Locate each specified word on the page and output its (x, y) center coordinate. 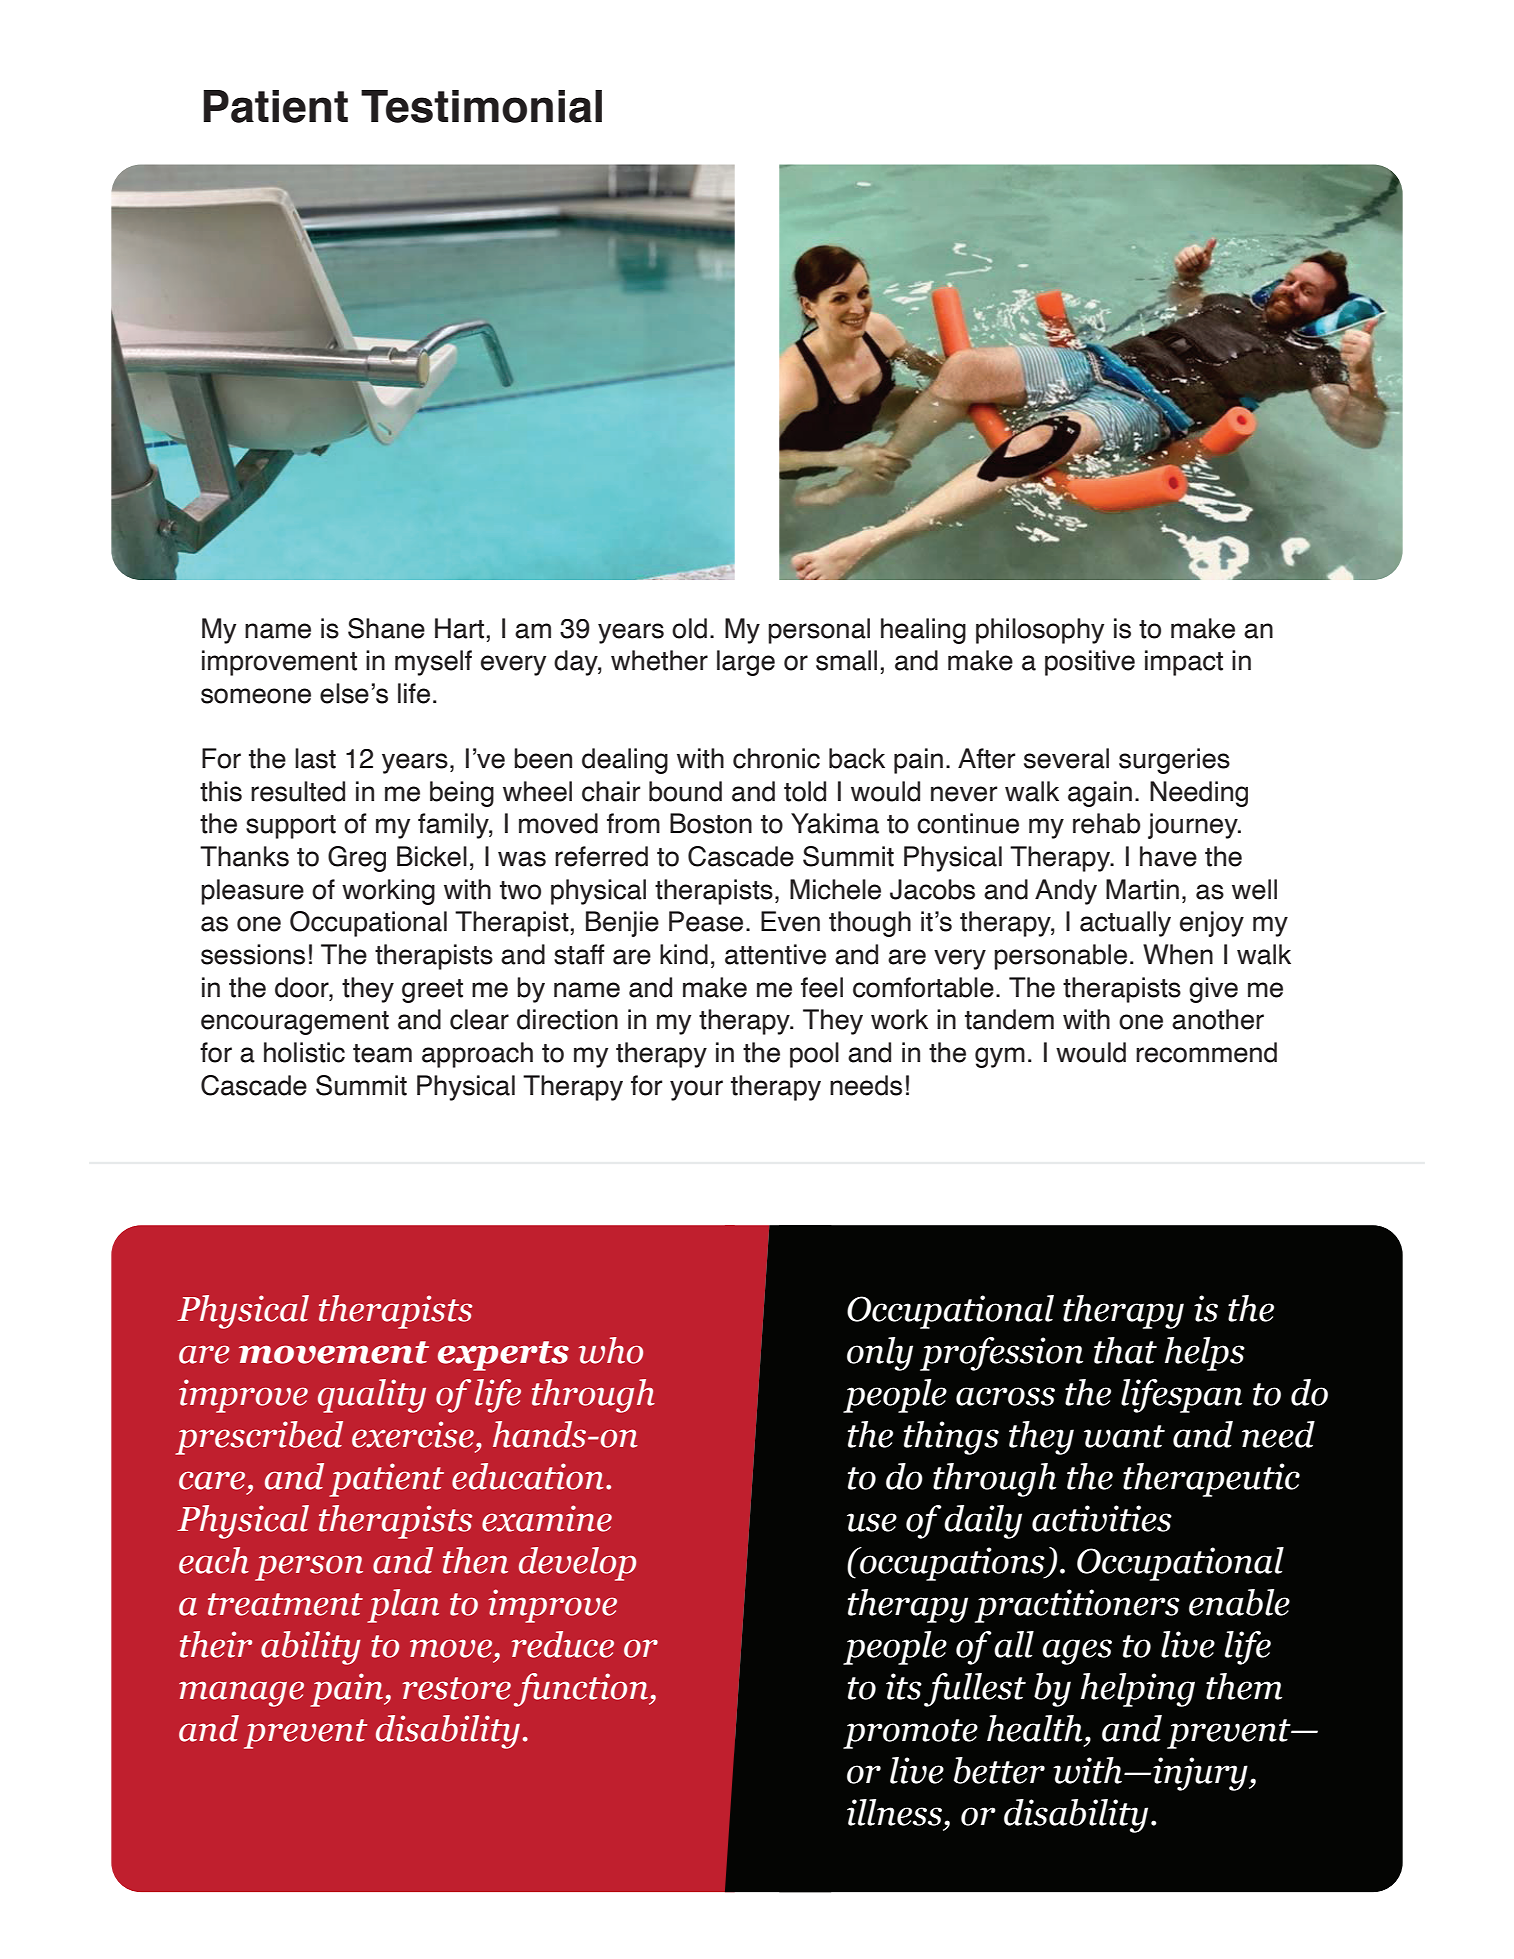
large (746, 663)
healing (923, 631)
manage (241, 1694)
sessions (253, 954)
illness (894, 1812)
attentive (775, 954)
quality (372, 1396)
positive (1090, 663)
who (611, 1350)
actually (1125, 924)
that (1125, 1350)
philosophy (1040, 631)
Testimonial (481, 106)
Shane (386, 628)
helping (1138, 1690)
